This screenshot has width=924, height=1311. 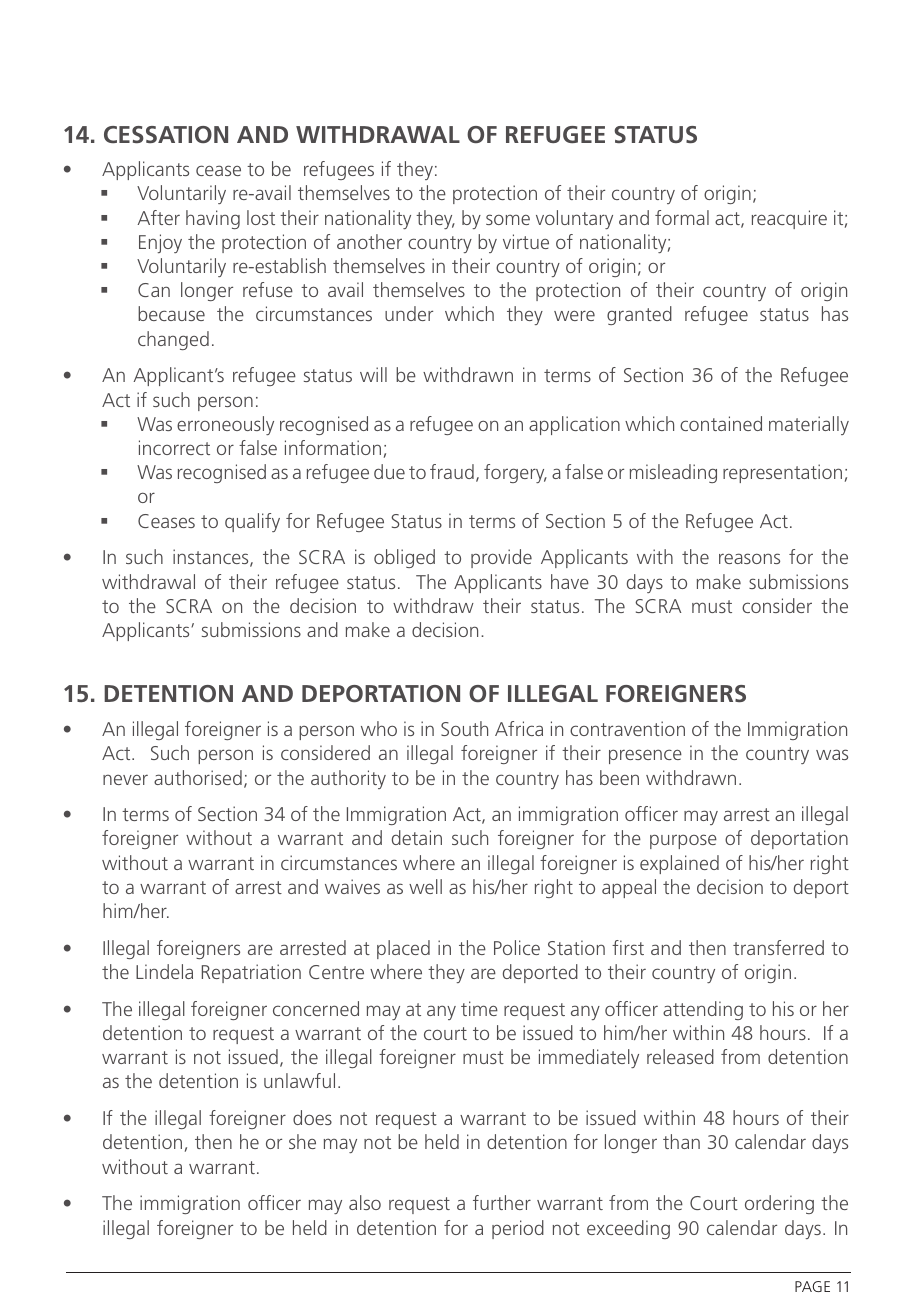 I want to click on reasons, so click(x=749, y=558).
